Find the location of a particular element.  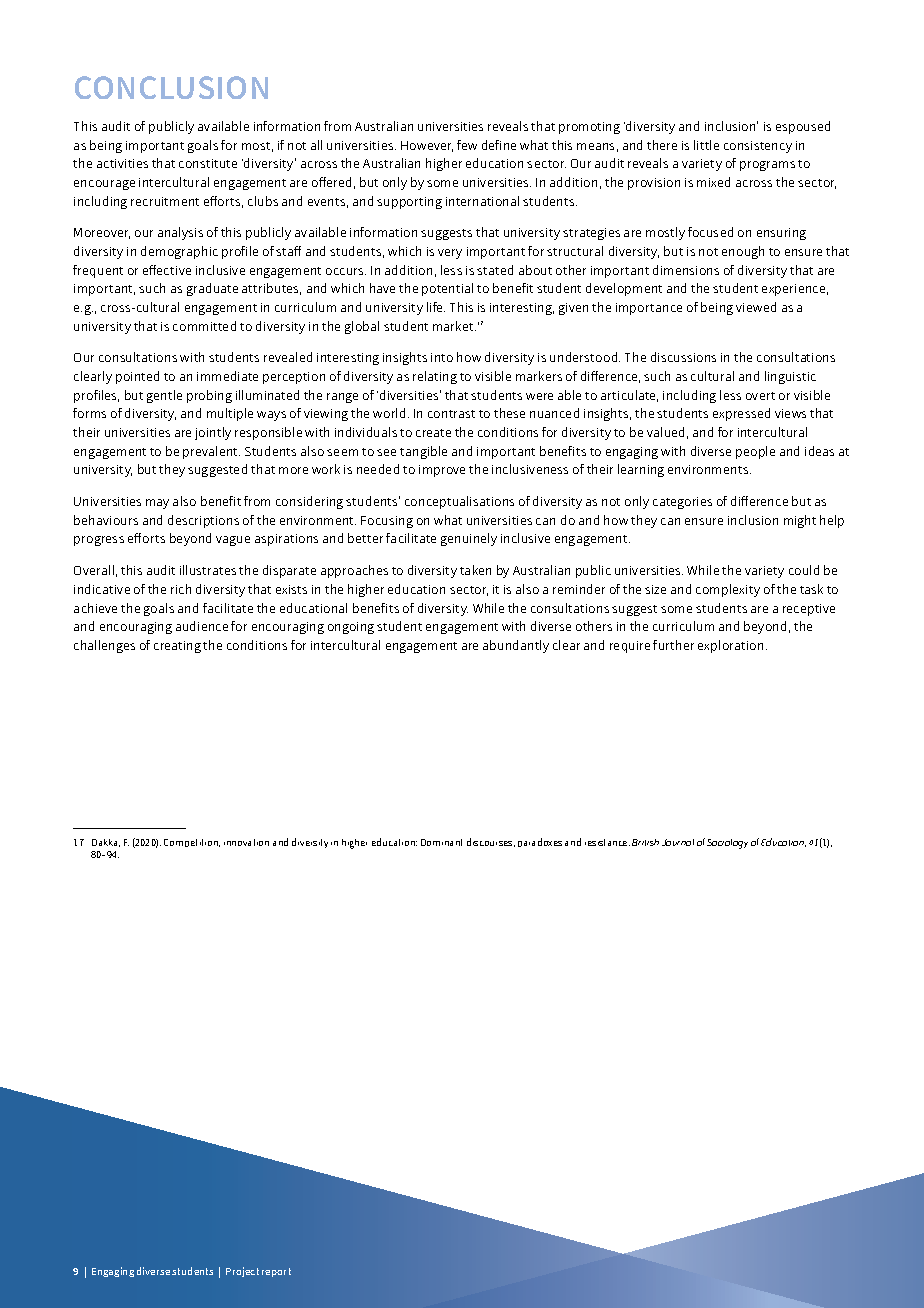

into is located at coordinates (442, 357).
